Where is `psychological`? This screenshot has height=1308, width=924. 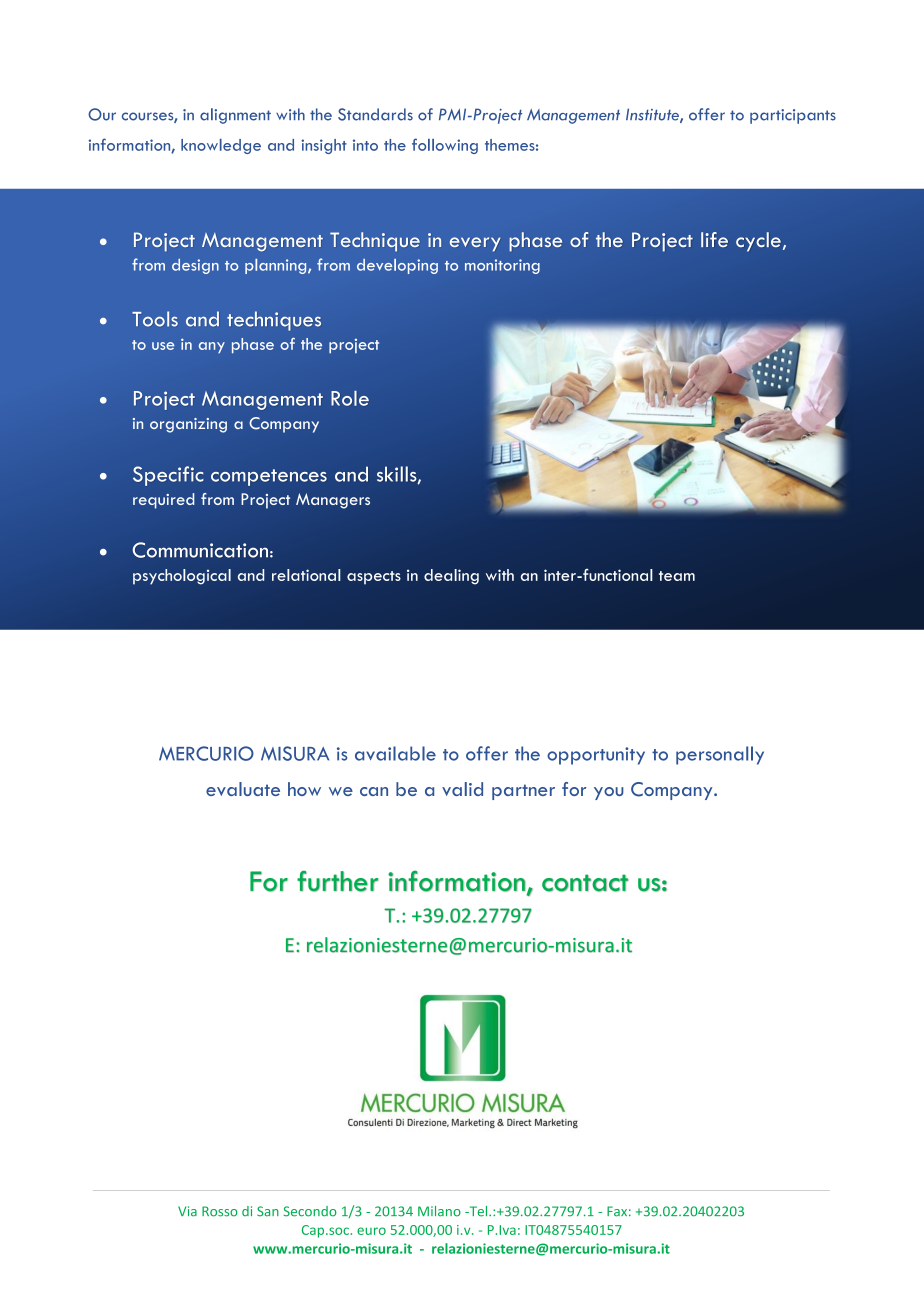
psychological is located at coordinates (182, 577).
